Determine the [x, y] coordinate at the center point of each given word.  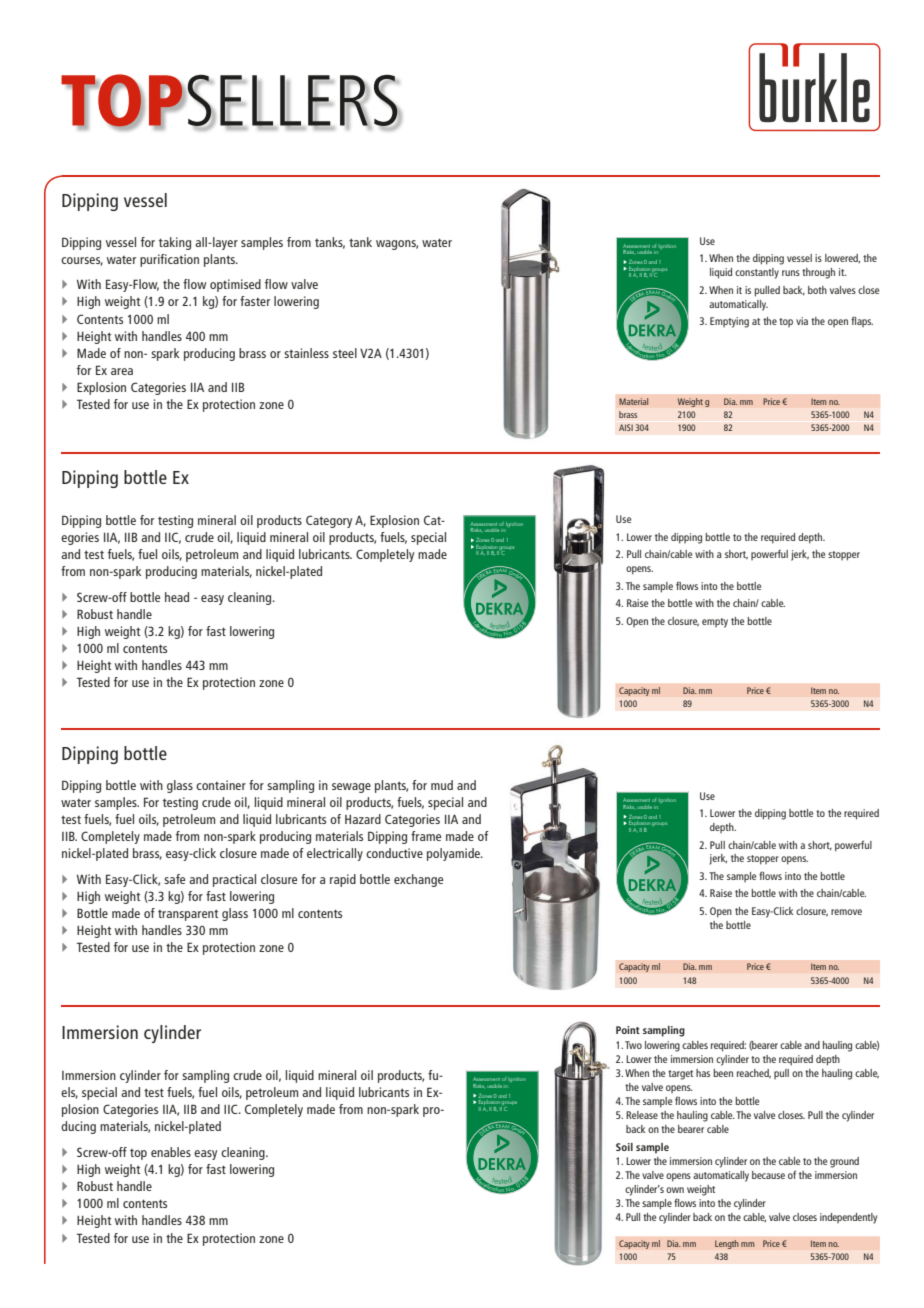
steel [345, 353]
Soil [624, 1147]
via [802, 321]
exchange [418, 880]
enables [171, 1152]
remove [846, 912]
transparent [188, 915]
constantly [757, 273]
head [177, 597]
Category [329, 521]
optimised [235, 285]
